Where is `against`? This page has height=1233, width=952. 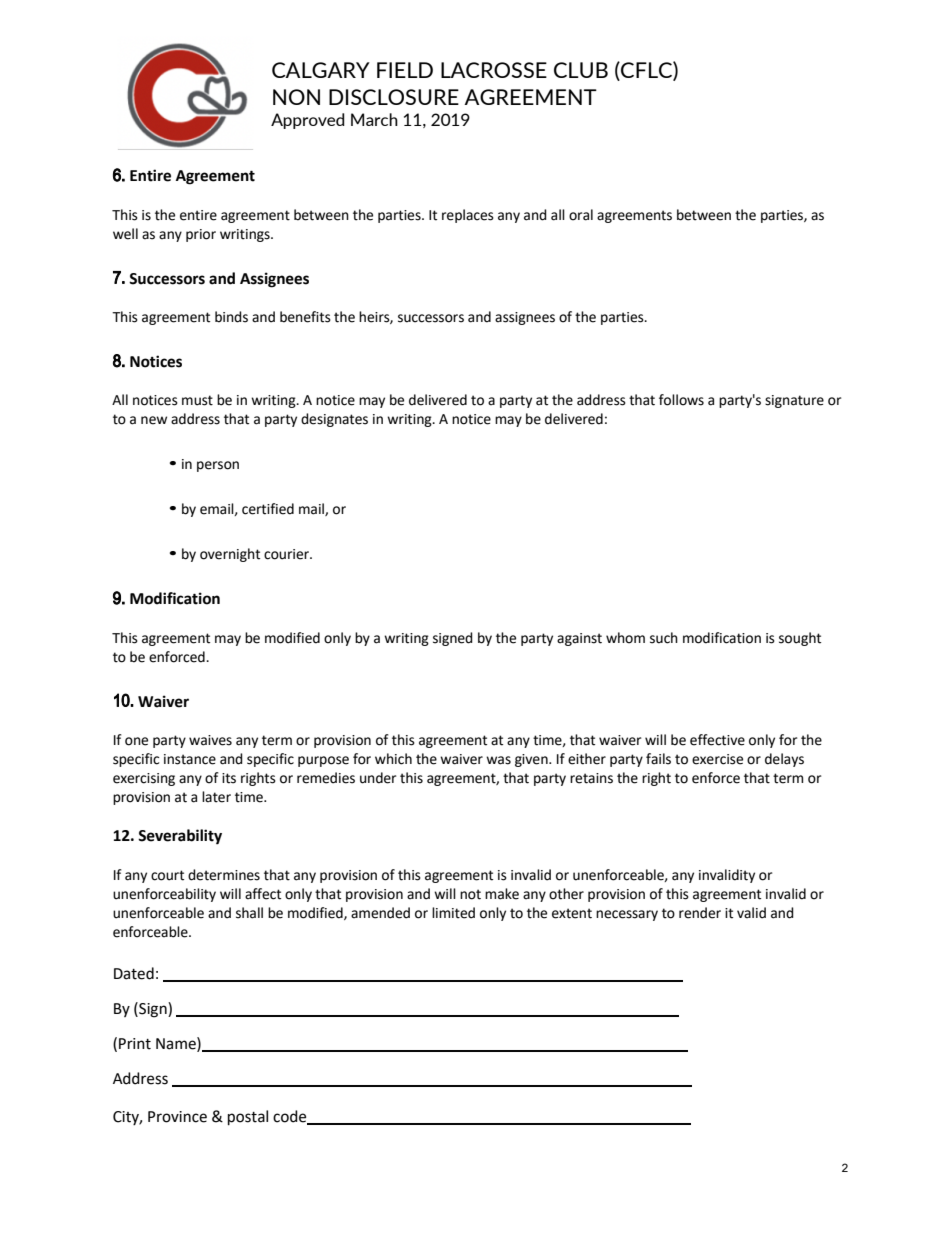 against is located at coordinates (579, 639).
